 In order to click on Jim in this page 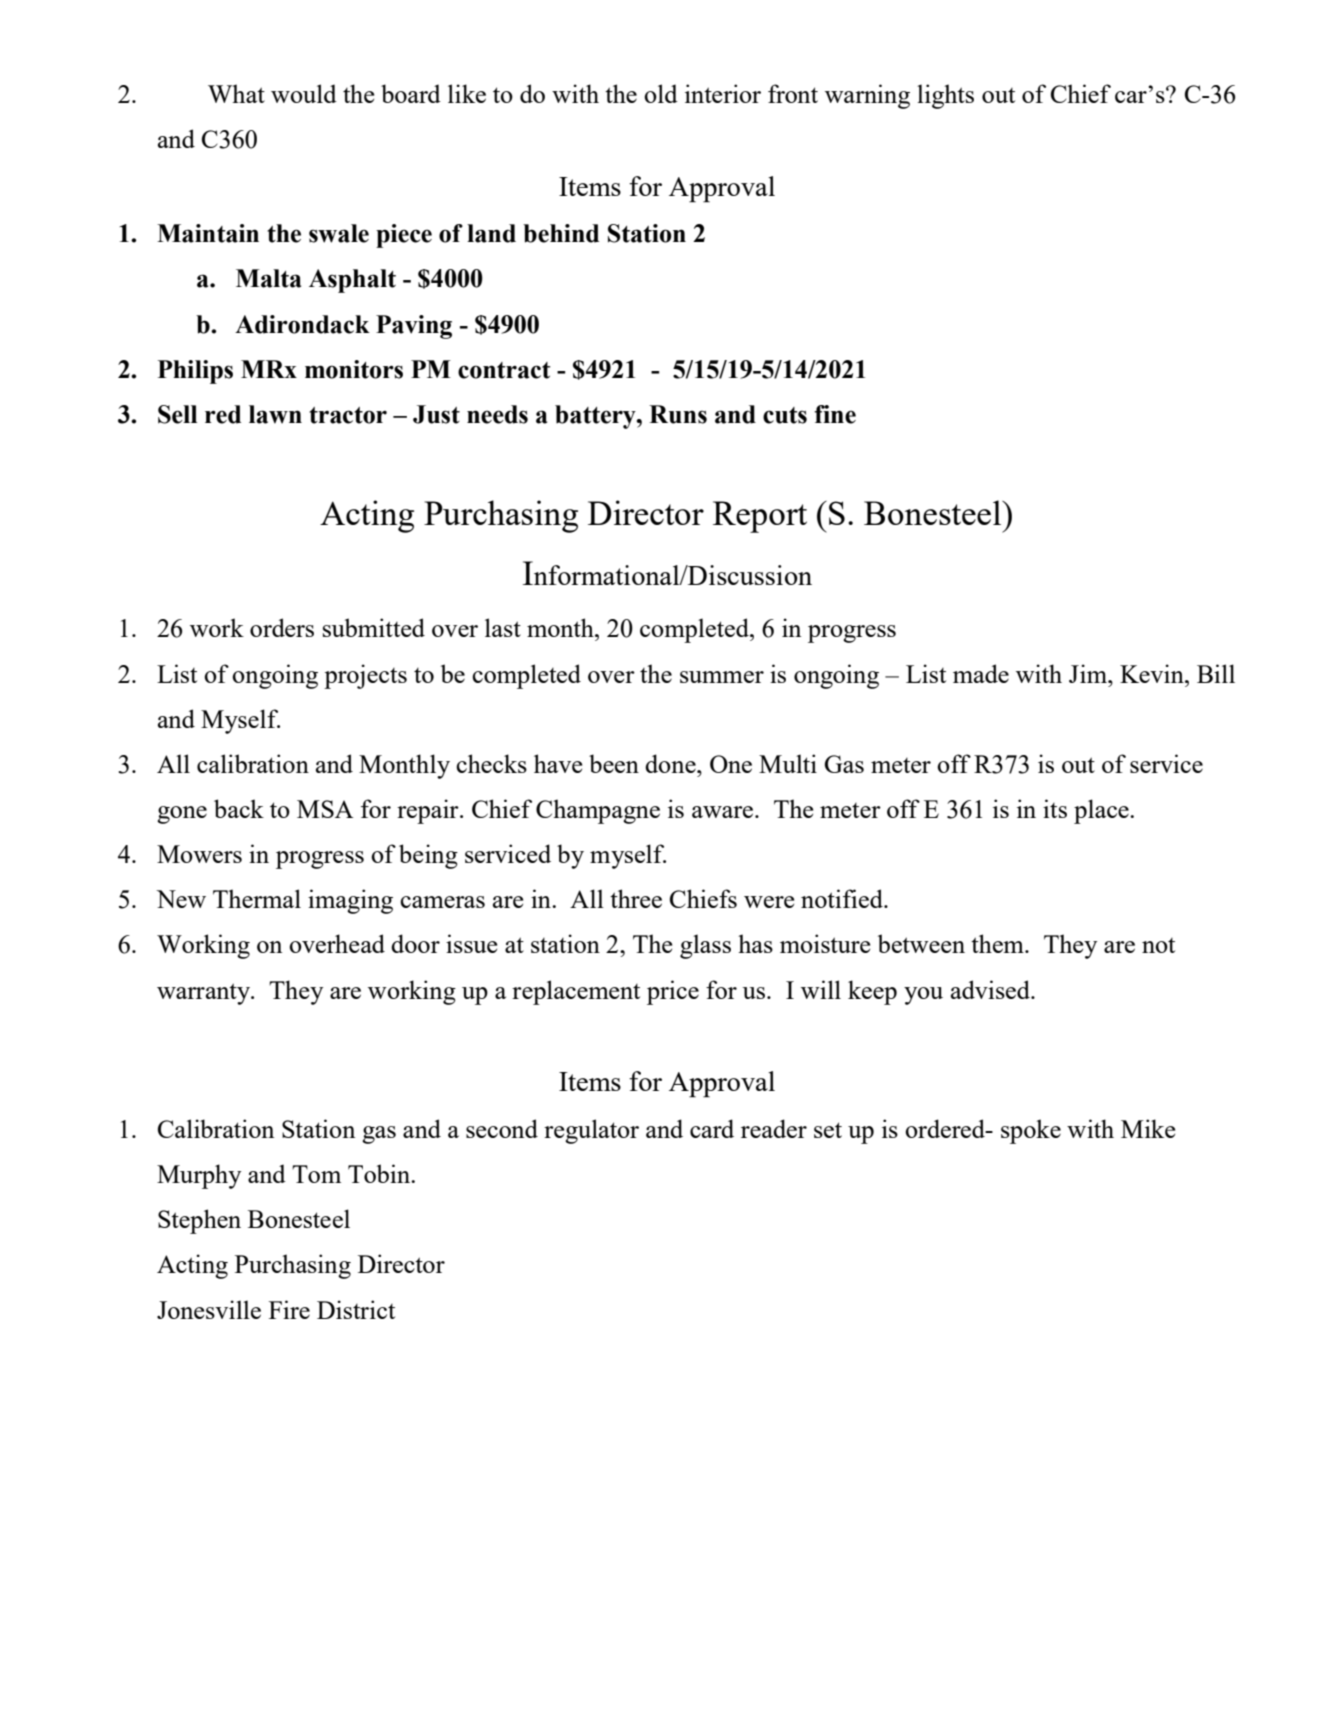, I will do `click(1089, 673)`.
